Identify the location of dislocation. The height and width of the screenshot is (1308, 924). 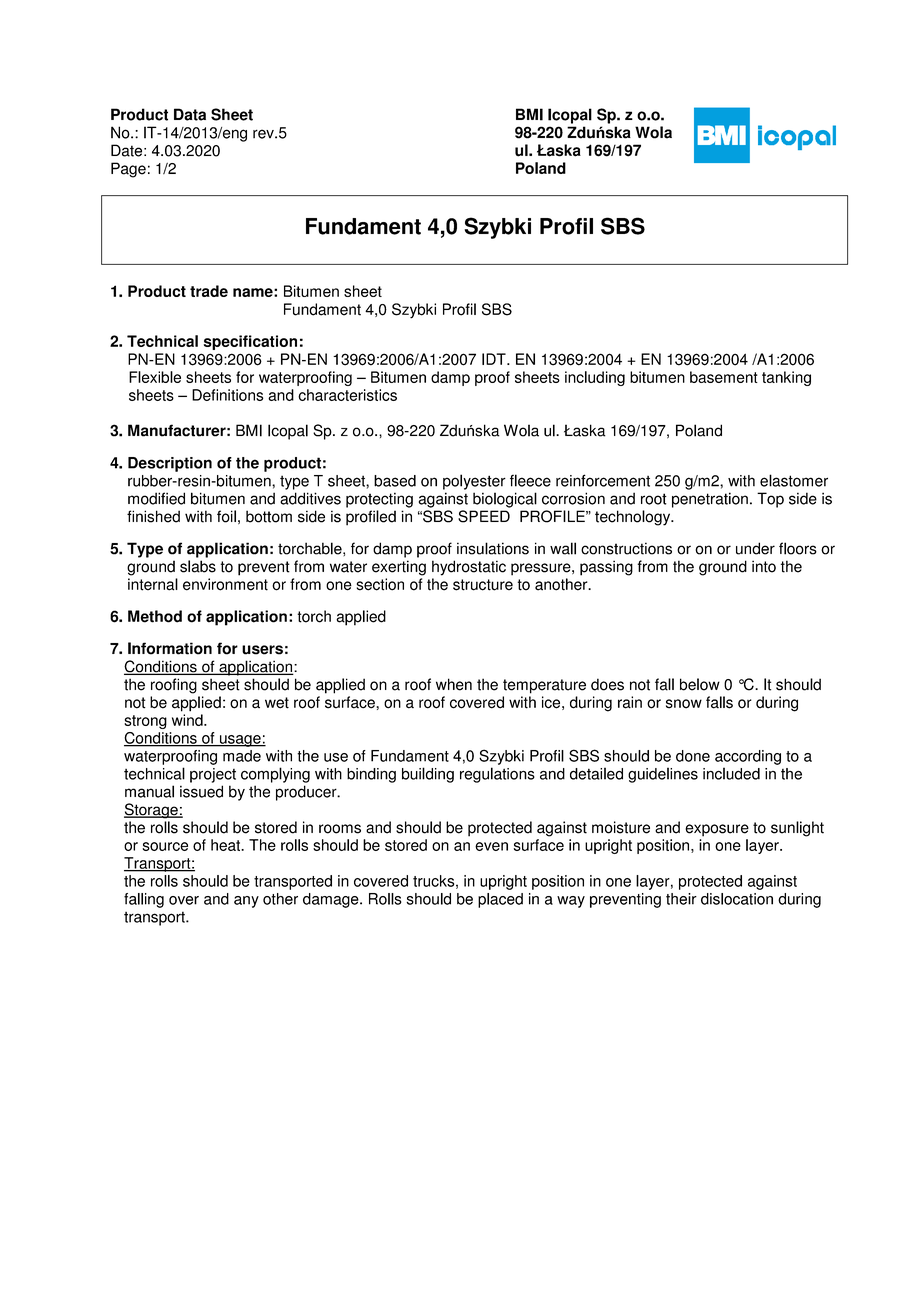
(737, 899).
